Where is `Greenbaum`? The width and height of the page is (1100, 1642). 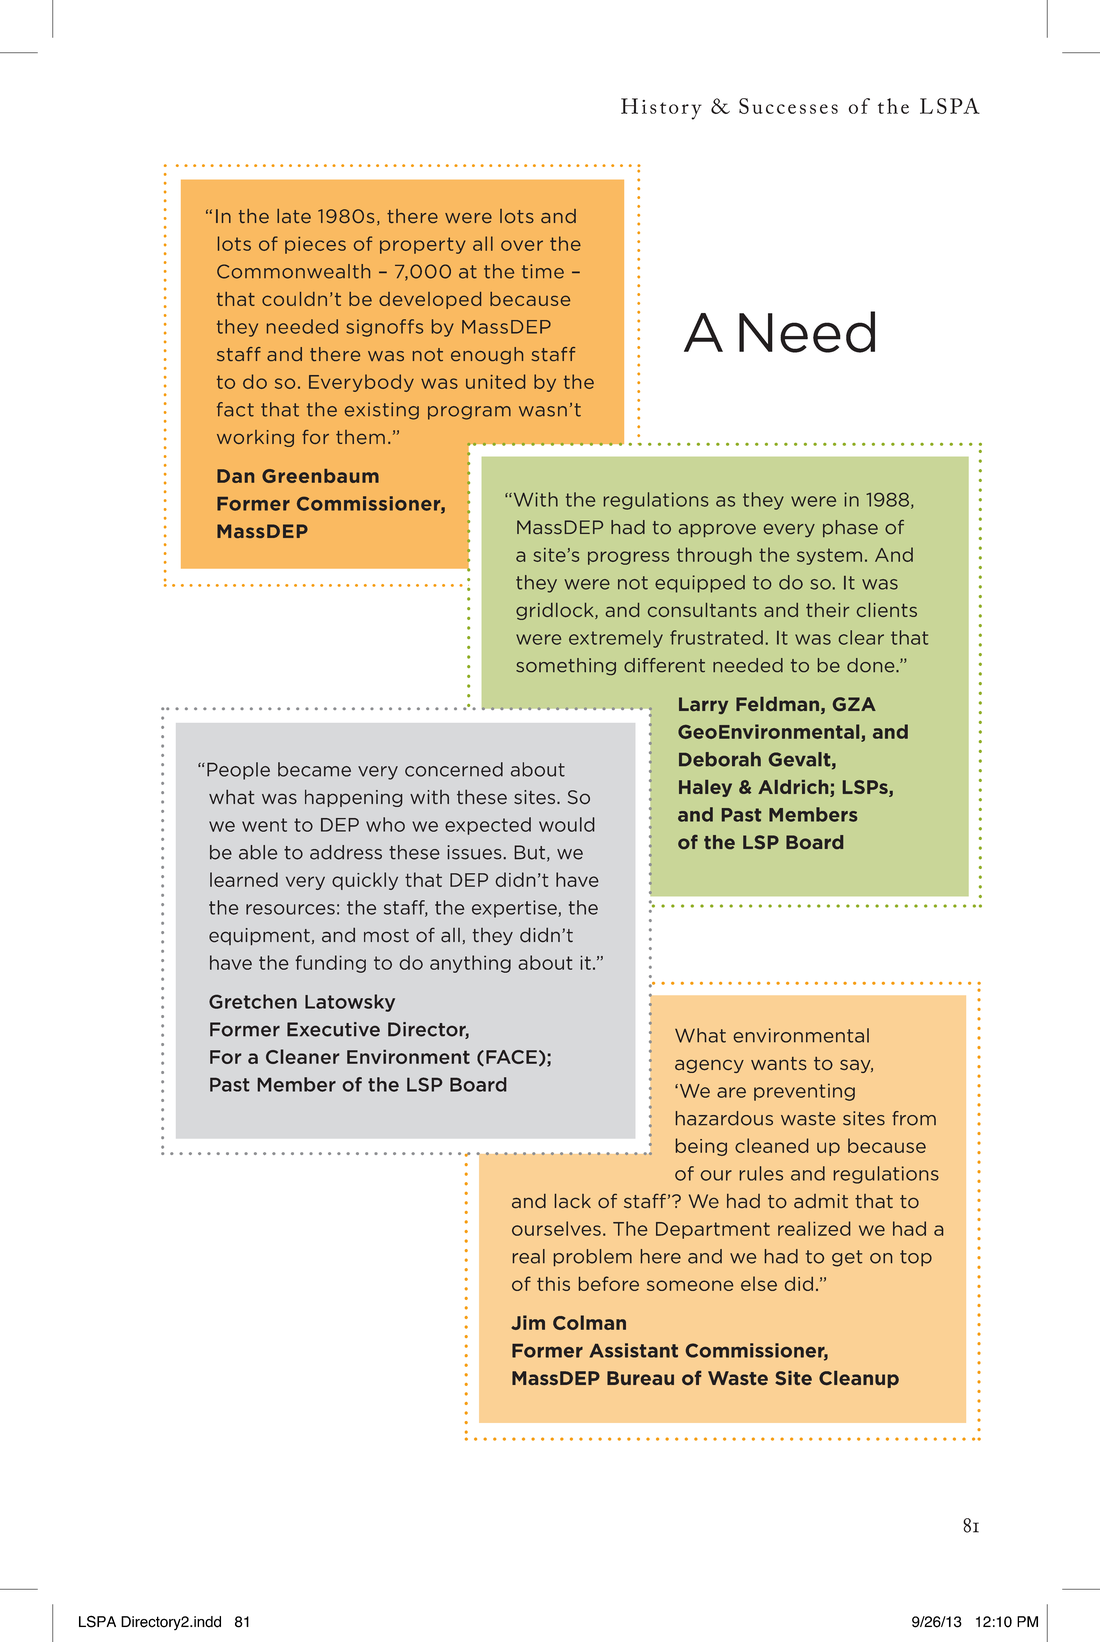 Greenbaum is located at coordinates (320, 476).
